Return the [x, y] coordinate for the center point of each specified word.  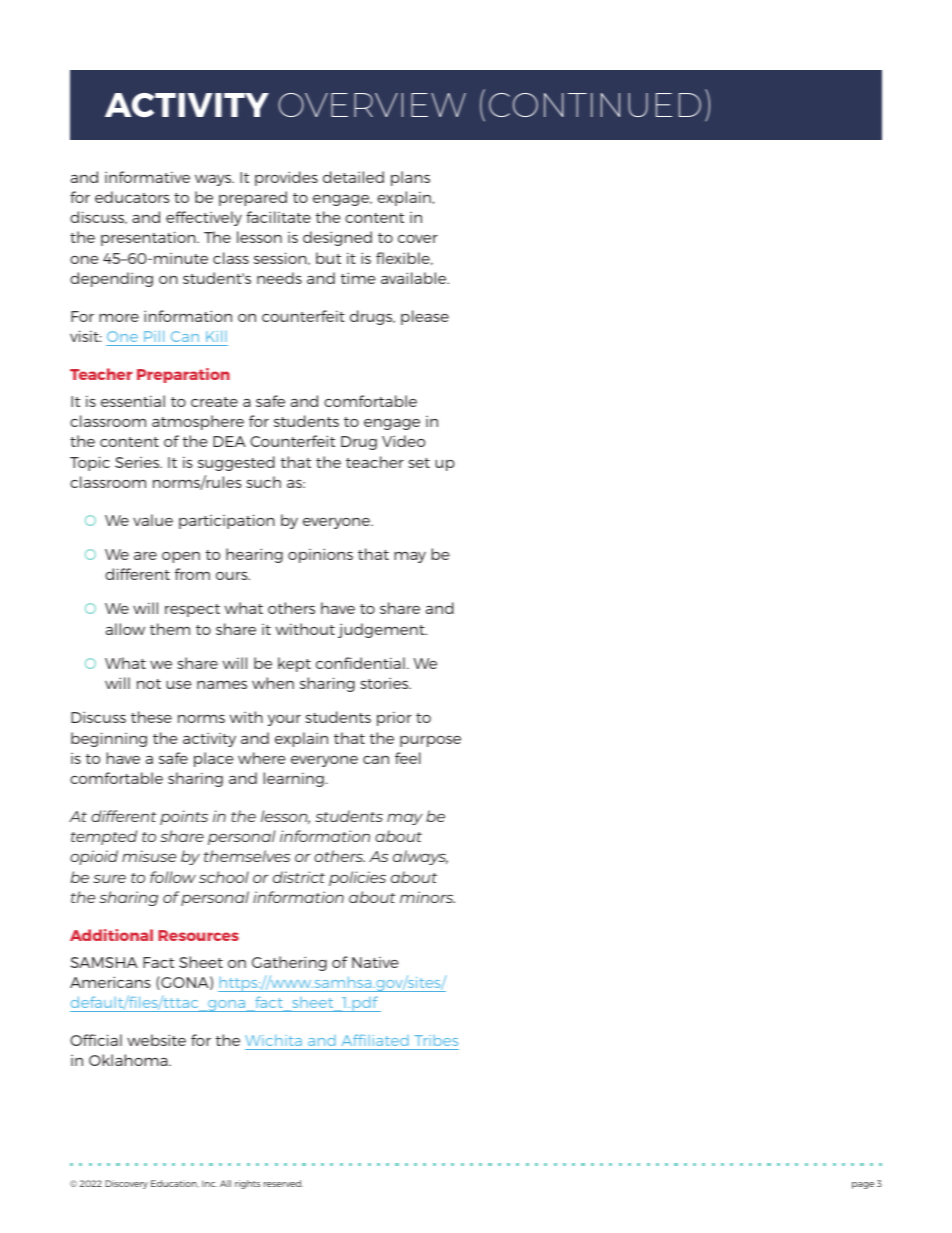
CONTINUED [595, 105]
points [184, 817]
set [419, 463]
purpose [430, 741]
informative [147, 177]
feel [408, 758]
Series [138, 462]
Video [403, 441]
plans [410, 178]
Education [175, 1183]
